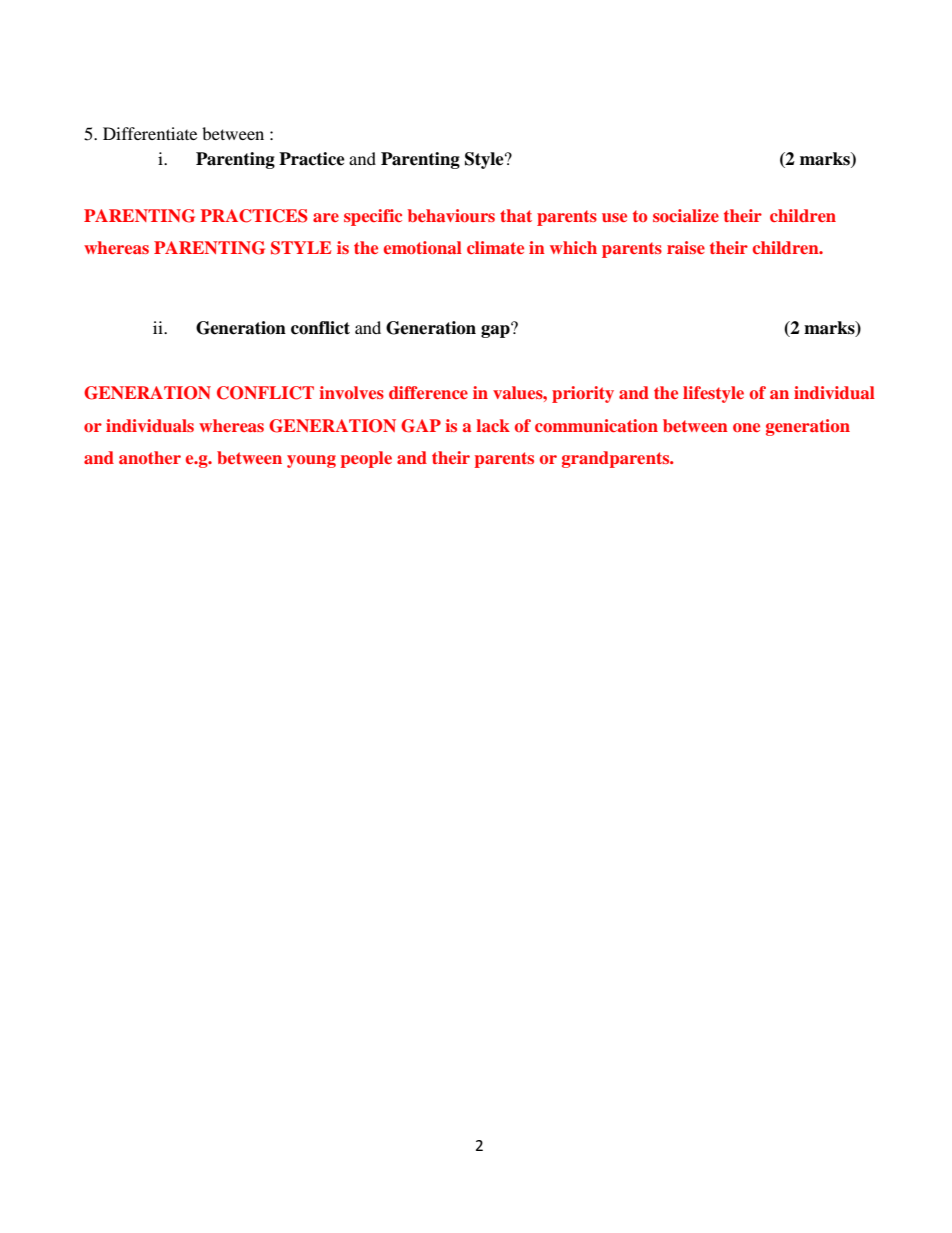  What do you see at coordinates (428, 392) in the screenshot?
I see `difference` at bounding box center [428, 392].
